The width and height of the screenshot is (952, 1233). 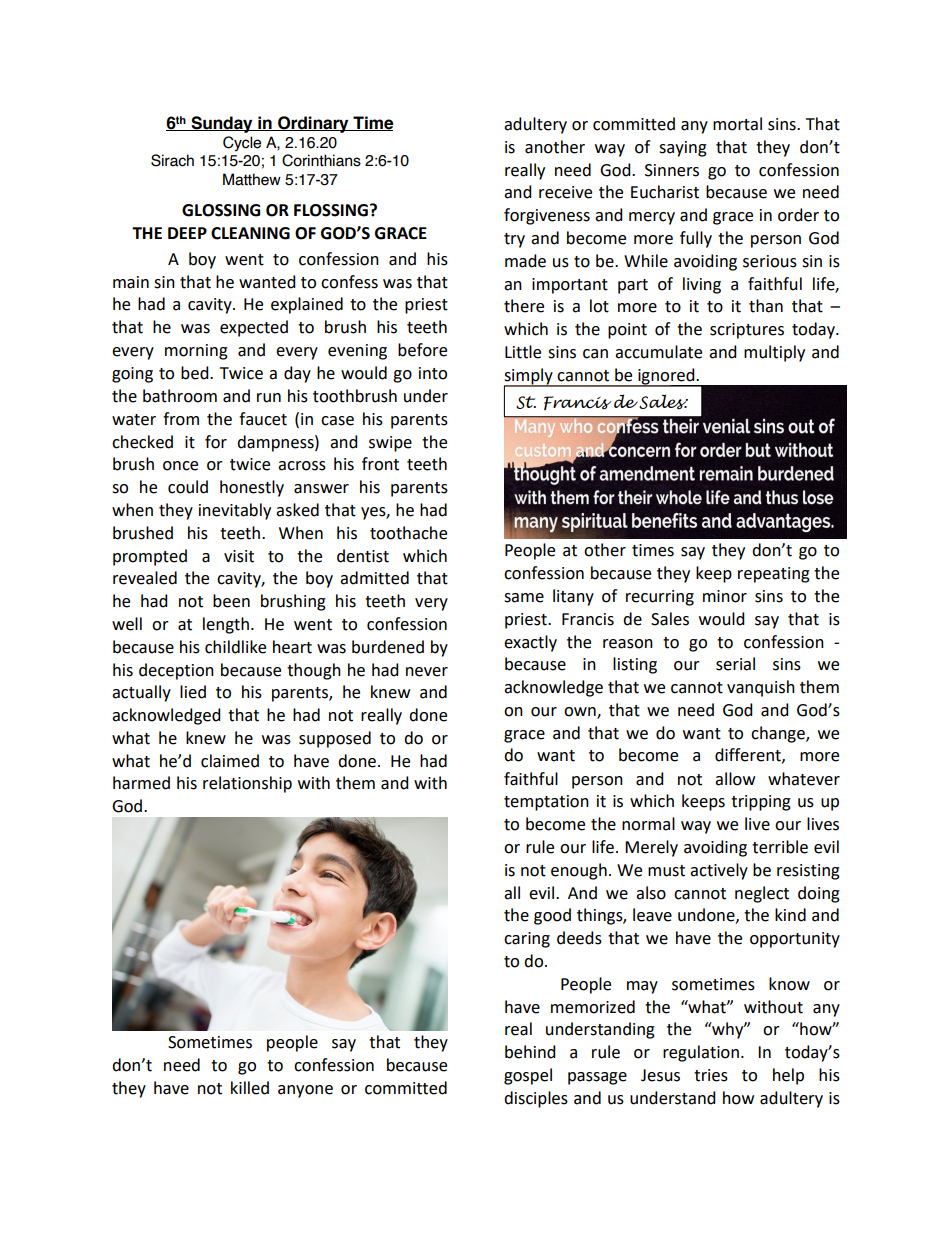 What do you see at coordinates (524, 598) in the screenshot?
I see `same` at bounding box center [524, 598].
